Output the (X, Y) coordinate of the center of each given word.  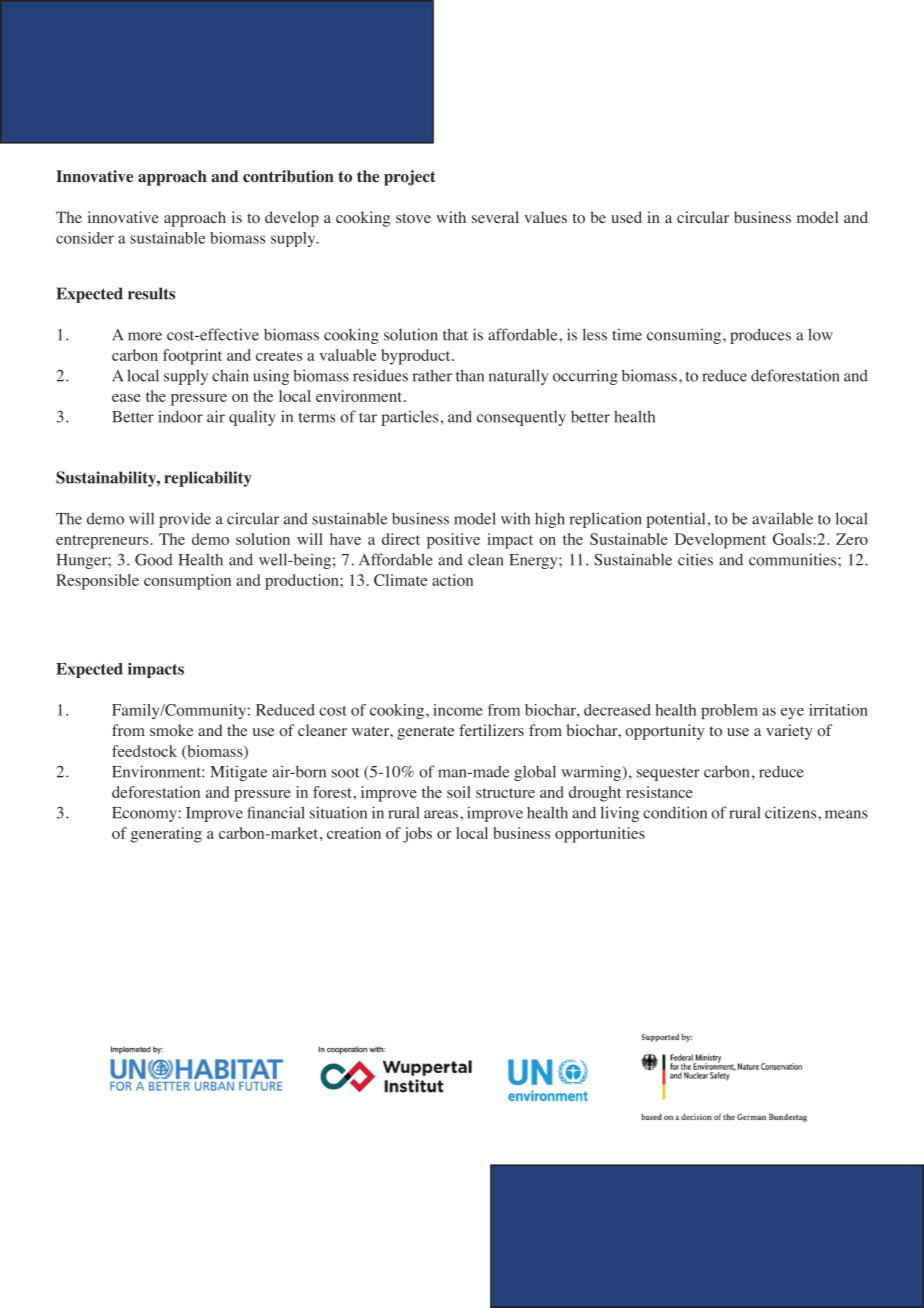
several (495, 217)
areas (441, 814)
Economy (145, 814)
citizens (792, 812)
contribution (288, 176)
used (626, 217)
